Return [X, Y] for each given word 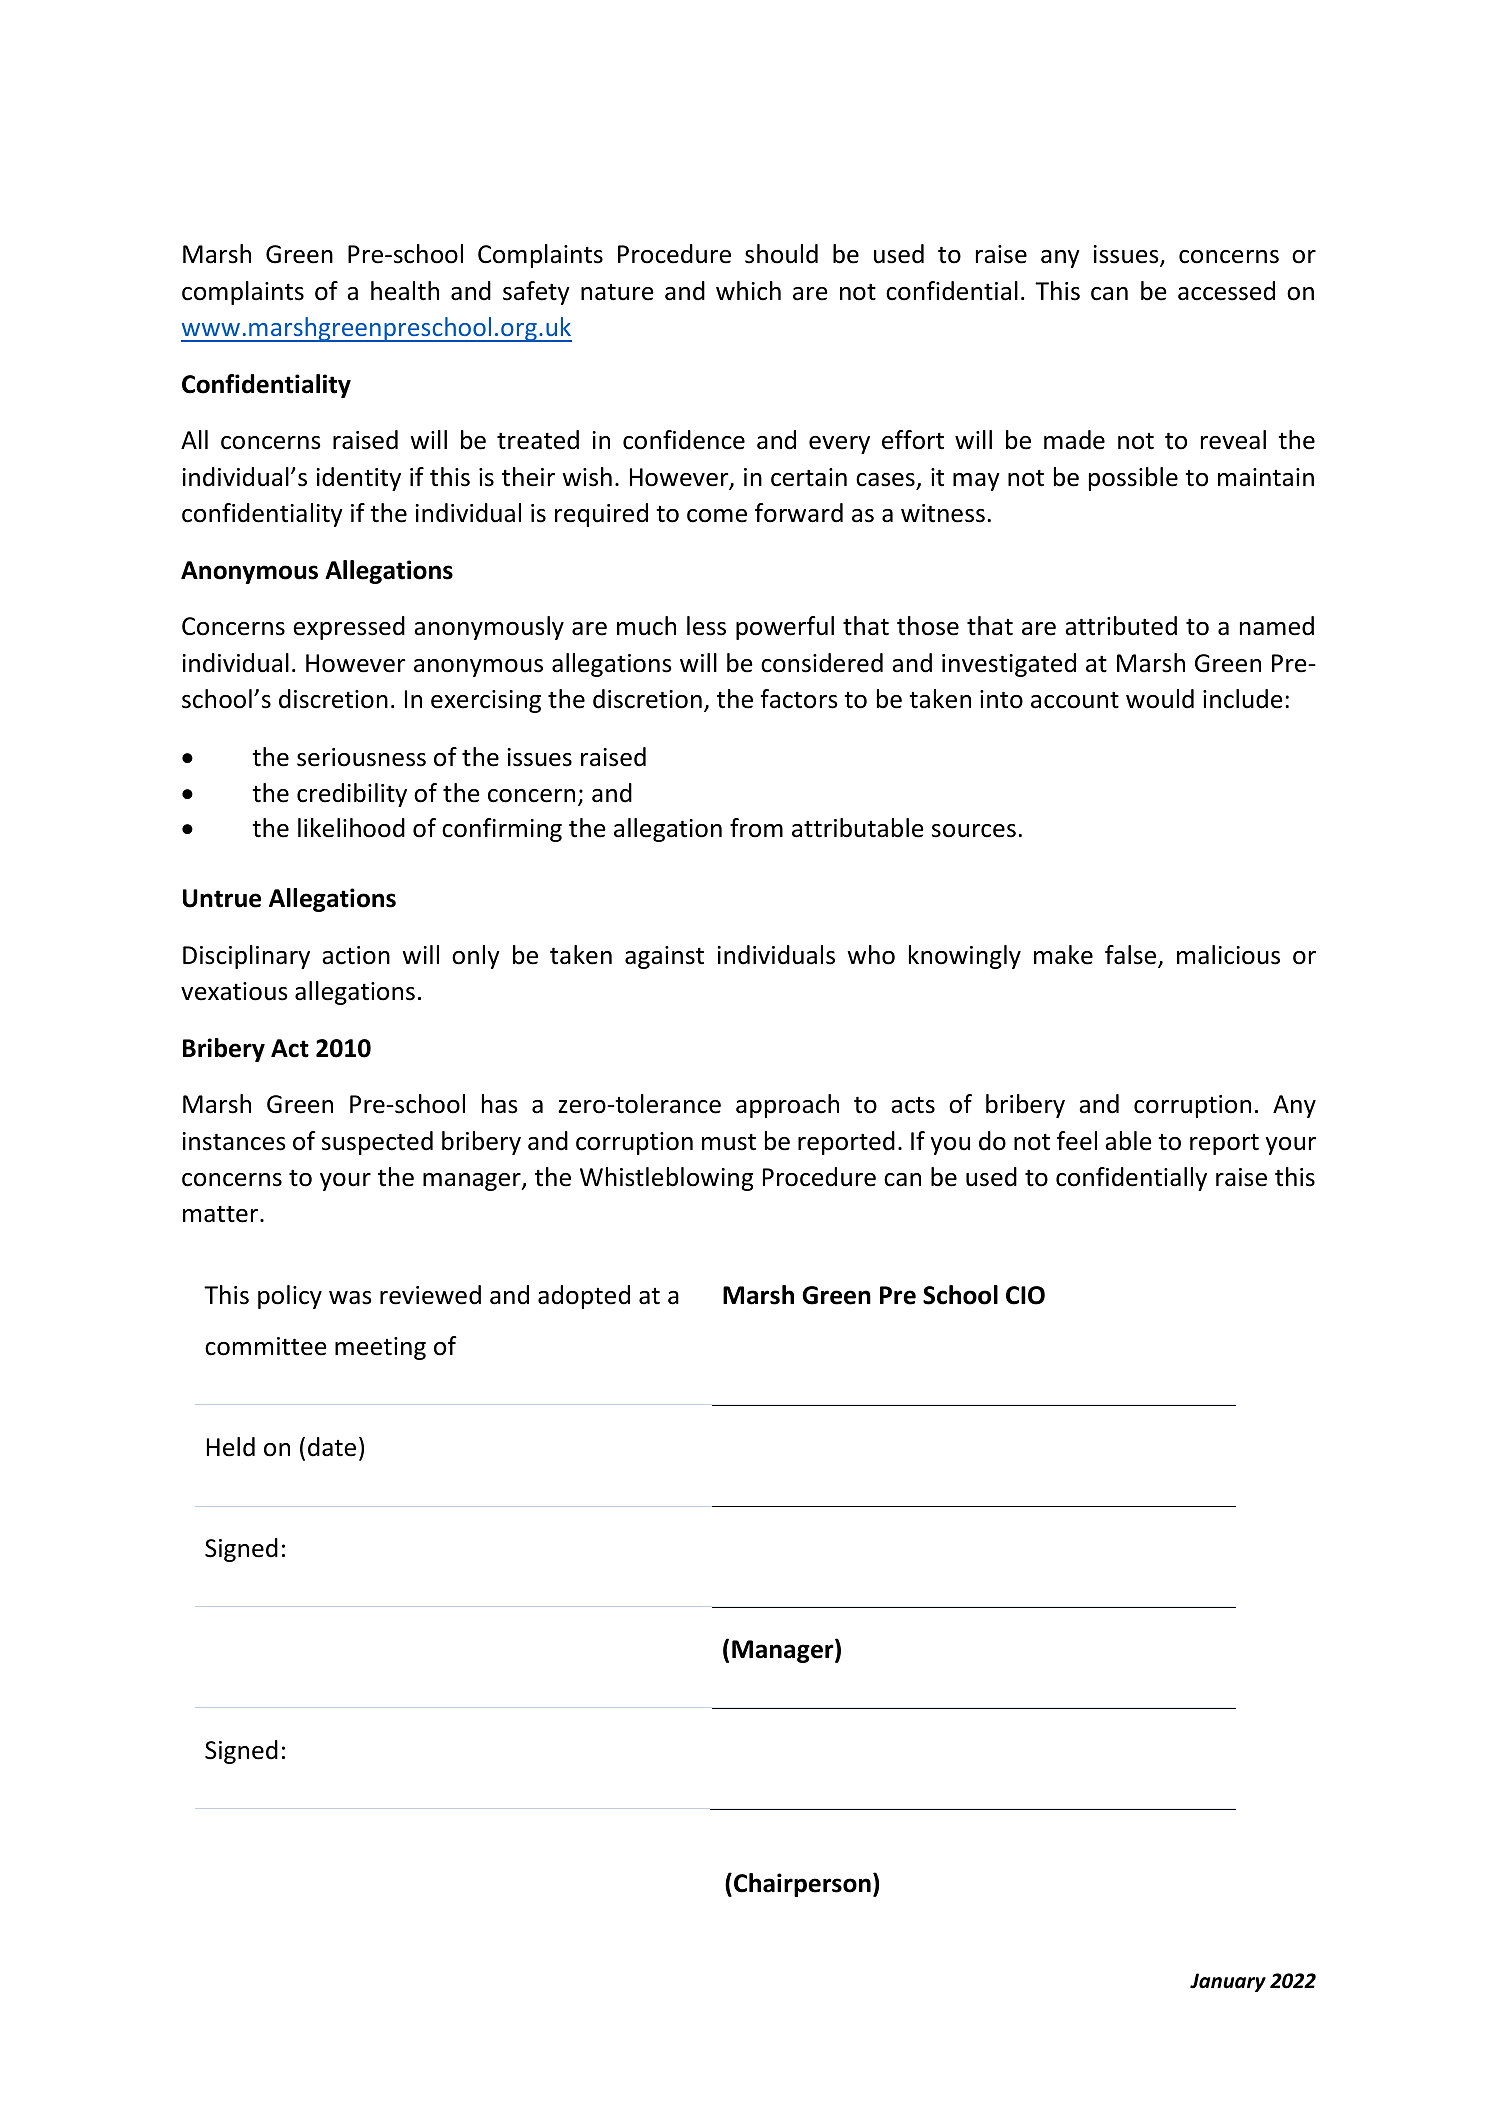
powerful [785, 628]
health [405, 291]
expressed [349, 628]
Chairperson [802, 1885]
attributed [1121, 626]
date [332, 1447]
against [664, 957]
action [356, 955]
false [1132, 956]
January [1228, 1982]
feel [1077, 1141]
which [748, 291]
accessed [1226, 291]
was [350, 1298]
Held [231, 1447]
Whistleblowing [666, 1179]
